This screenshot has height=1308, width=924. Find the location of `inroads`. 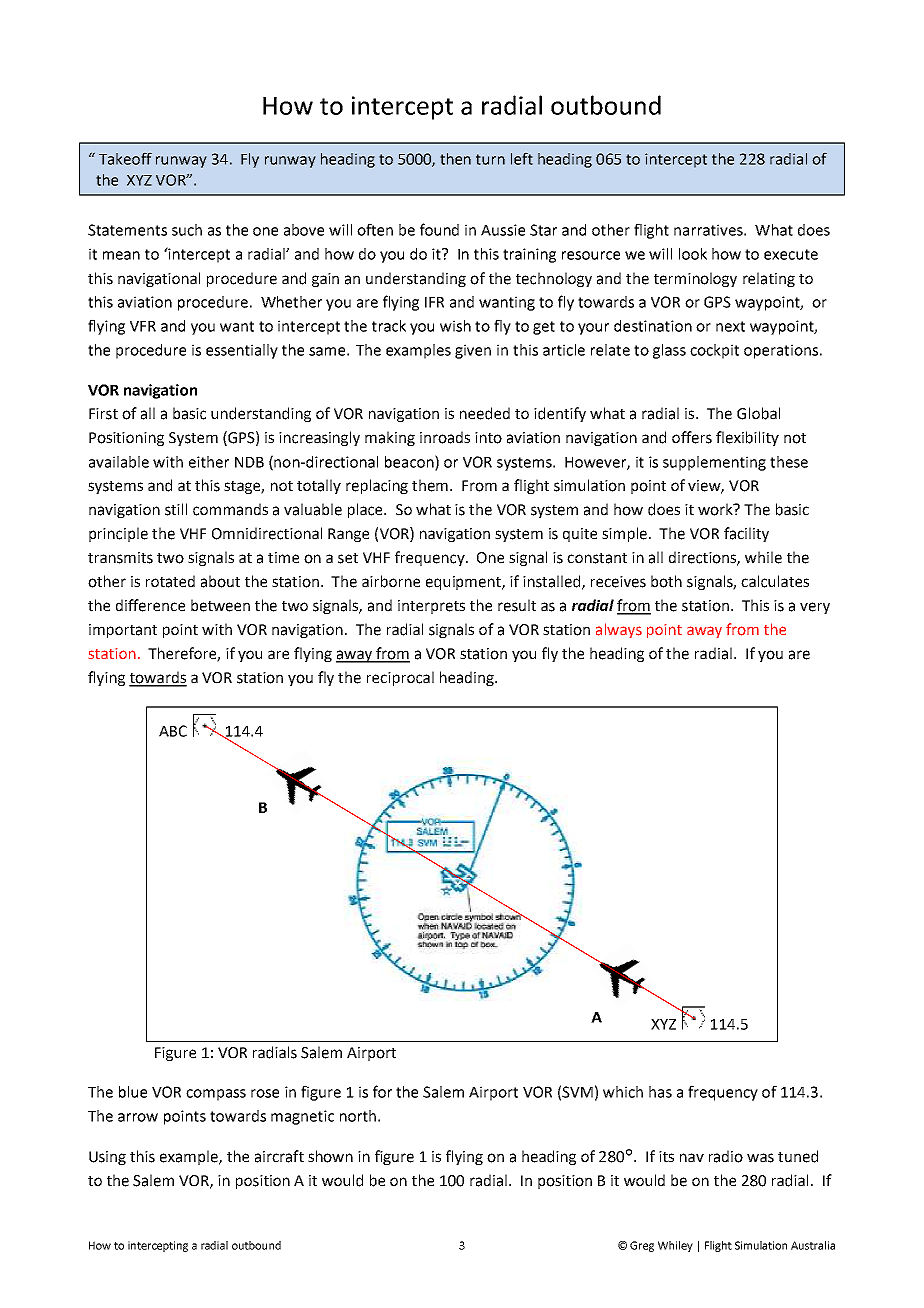

inroads is located at coordinates (445, 437).
